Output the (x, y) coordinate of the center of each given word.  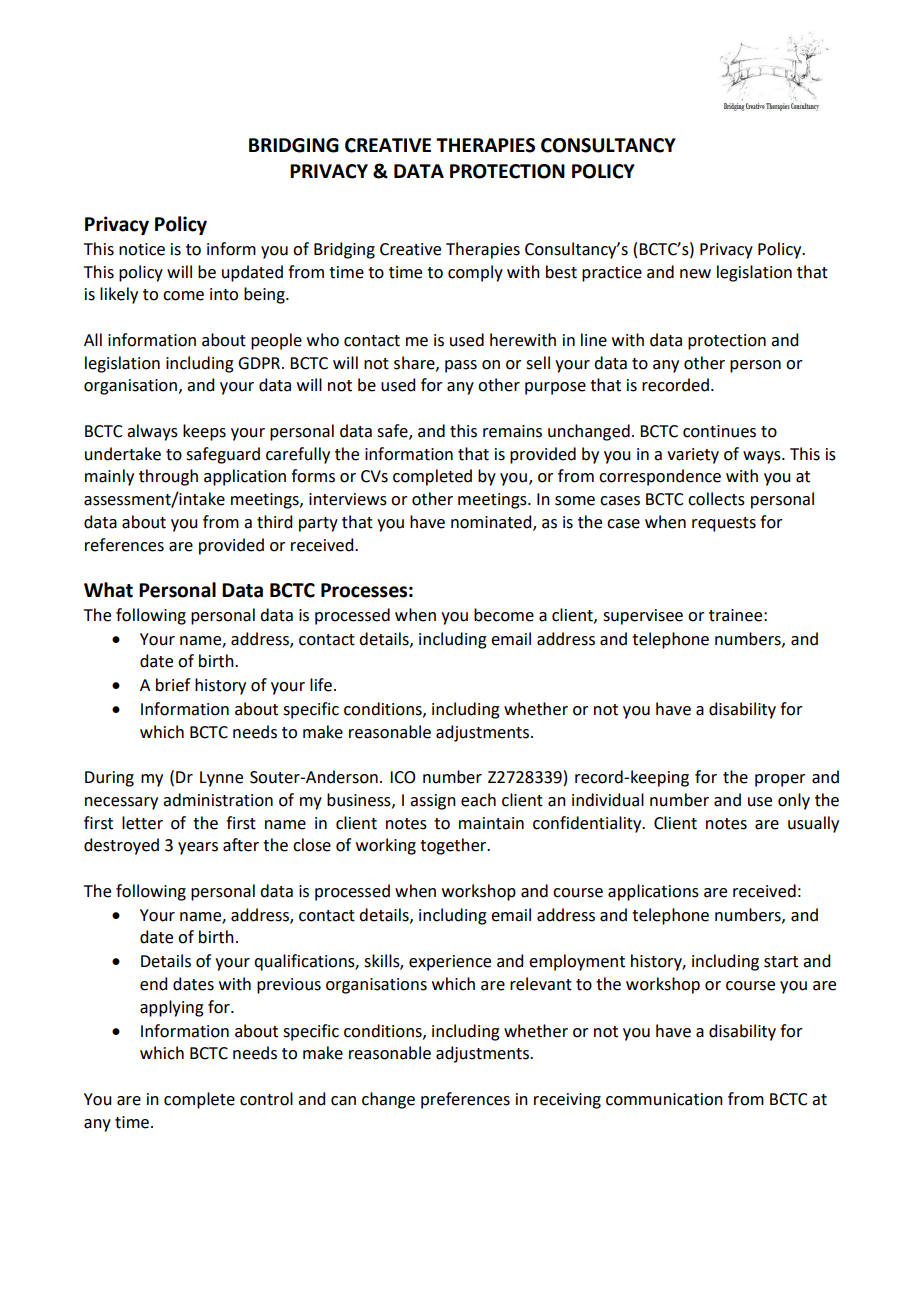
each (478, 800)
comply (475, 273)
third (274, 522)
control (266, 1099)
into (224, 294)
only (794, 801)
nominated (492, 522)
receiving (567, 1101)
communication (664, 1099)
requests (724, 524)
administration (218, 800)
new (695, 274)
